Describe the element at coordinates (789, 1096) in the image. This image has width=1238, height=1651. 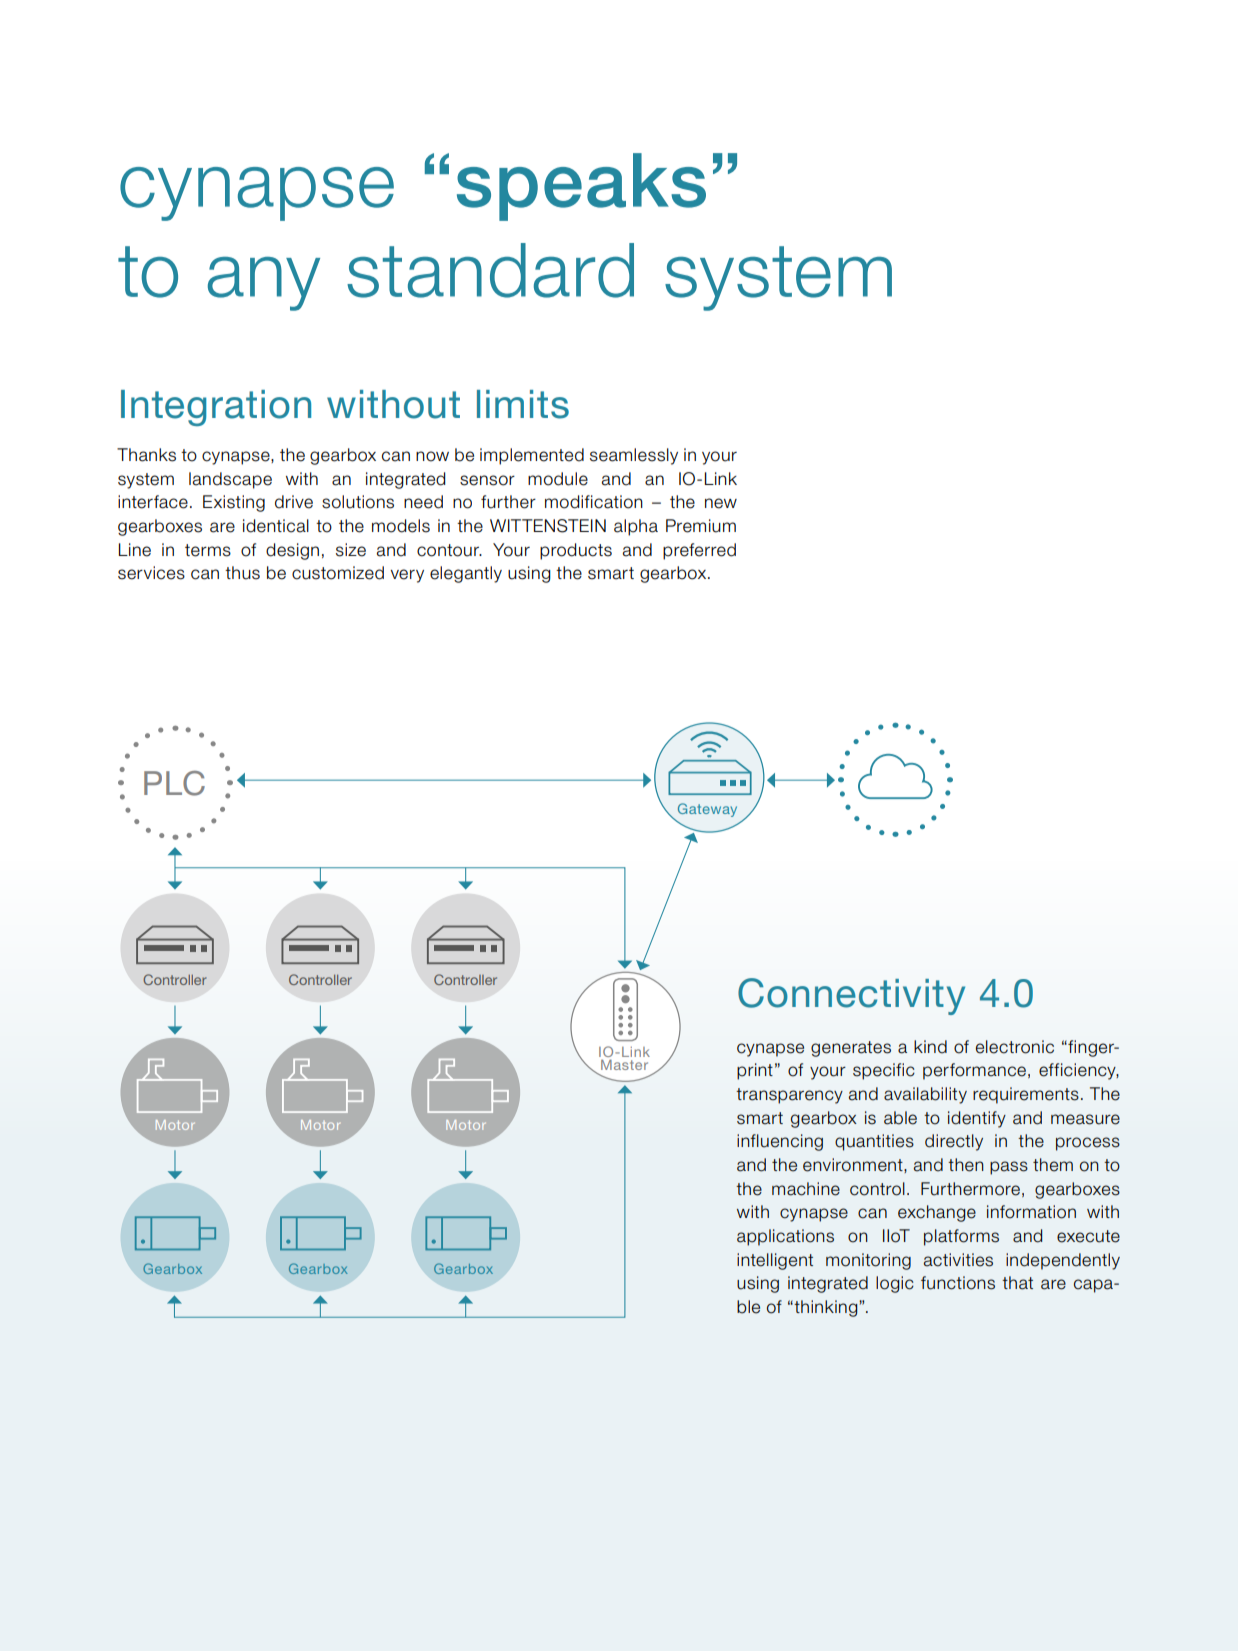
I see `transparency` at that location.
